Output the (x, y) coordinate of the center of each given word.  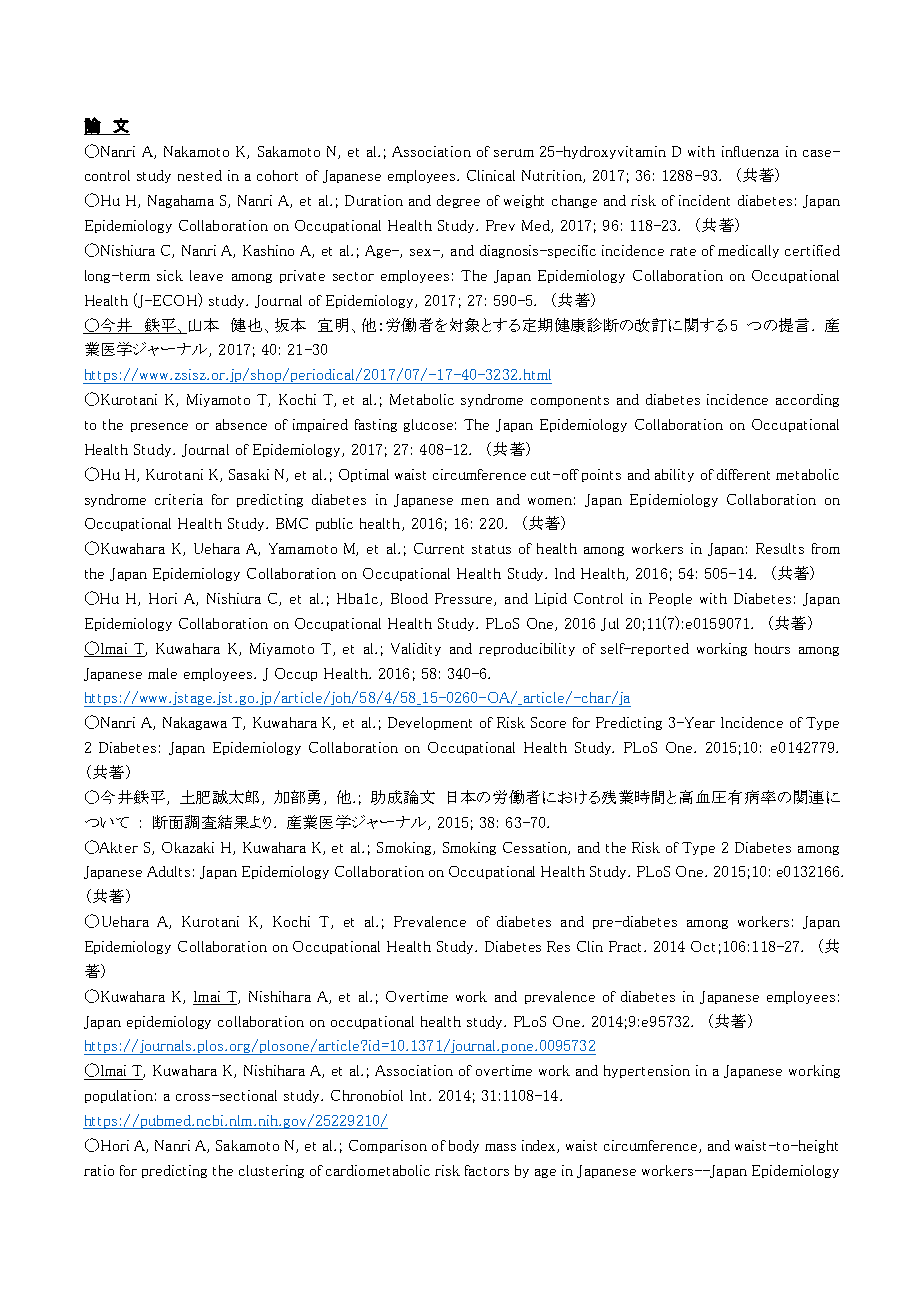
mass (500, 1147)
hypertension (647, 1071)
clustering (271, 1171)
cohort (277, 175)
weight (524, 201)
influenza (750, 151)
